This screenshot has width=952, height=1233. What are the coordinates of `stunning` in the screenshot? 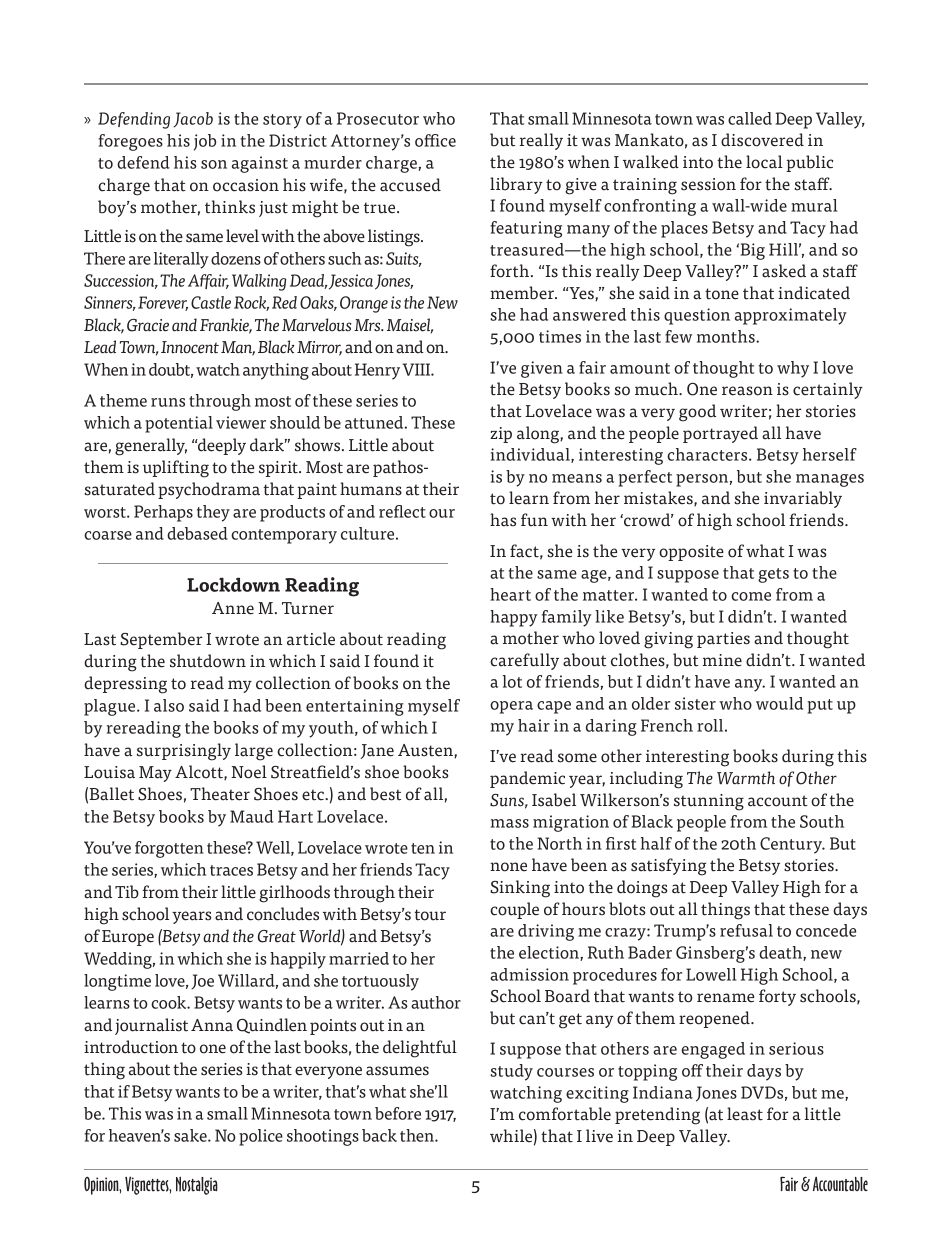 It's located at (709, 802).
